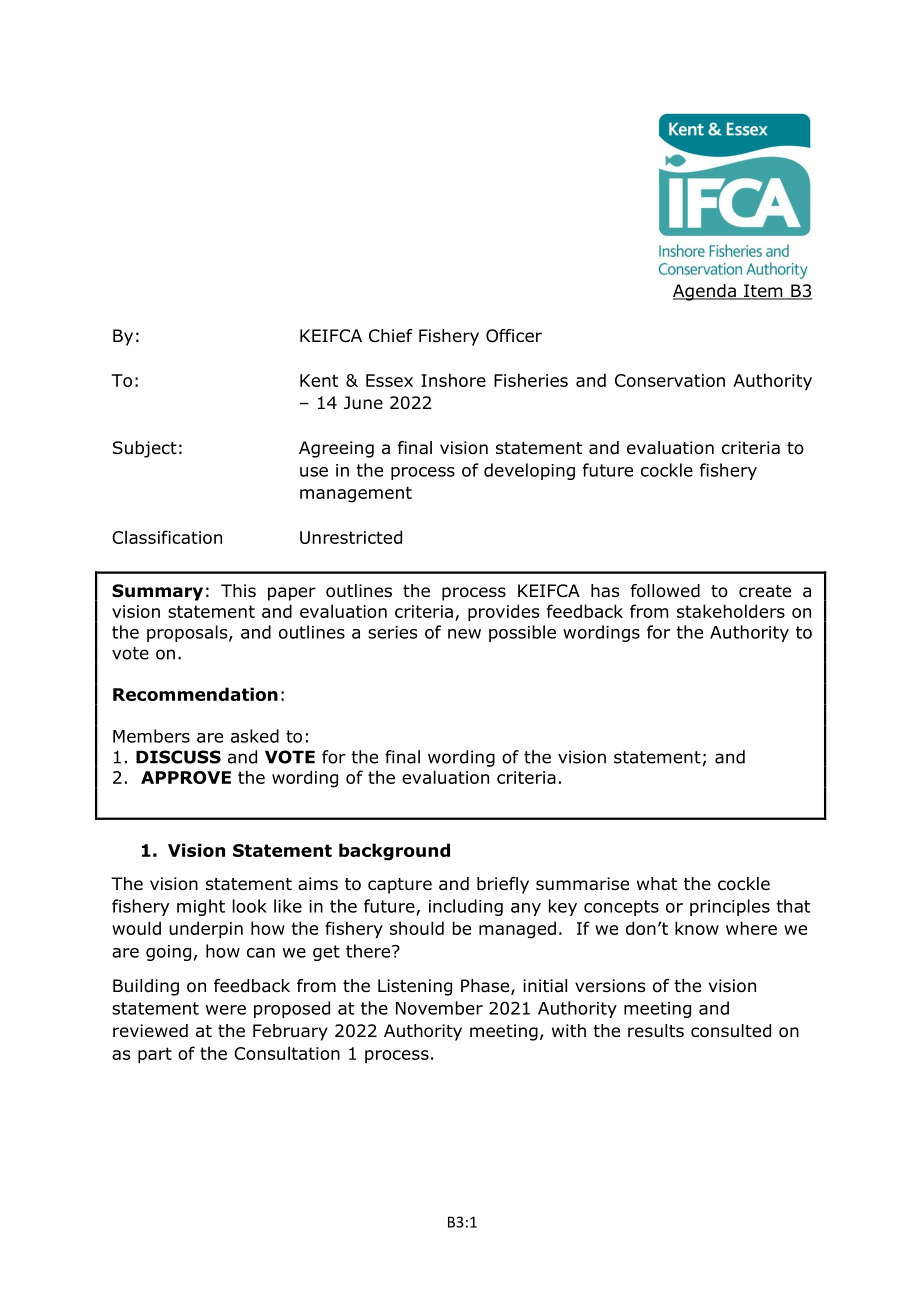  What do you see at coordinates (514, 336) in the screenshot?
I see `Officer` at bounding box center [514, 336].
